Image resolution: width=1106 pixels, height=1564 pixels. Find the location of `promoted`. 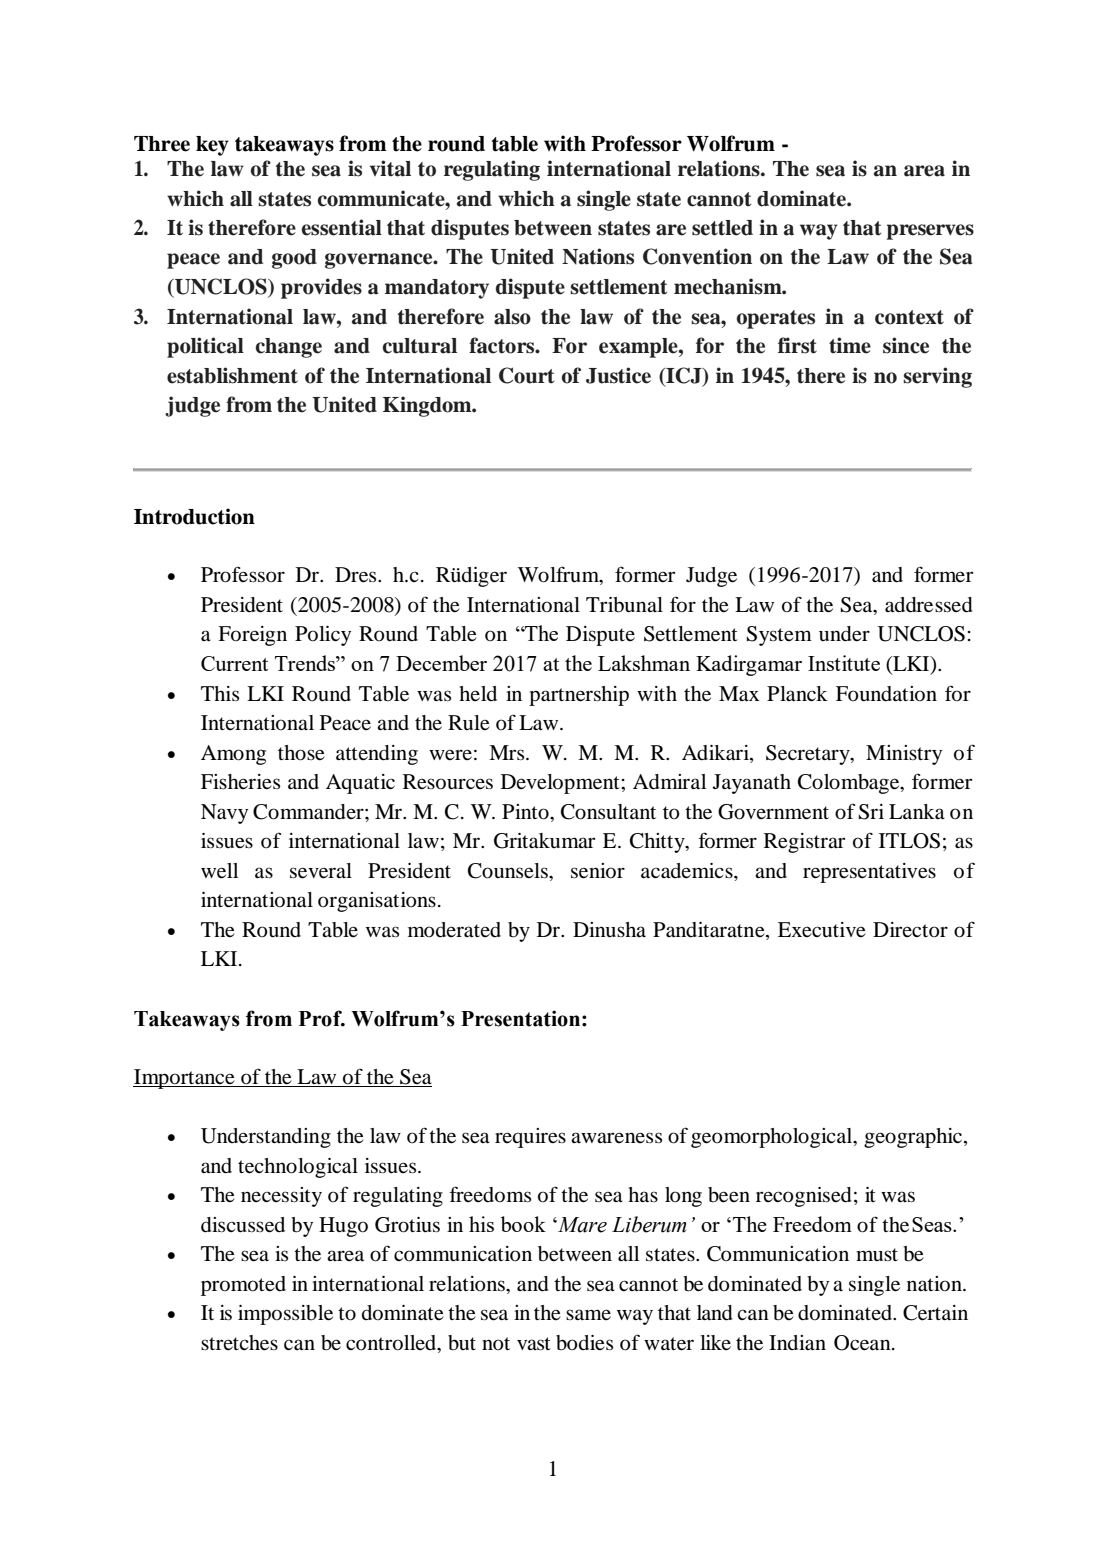

promoted is located at coordinates (243, 1286).
